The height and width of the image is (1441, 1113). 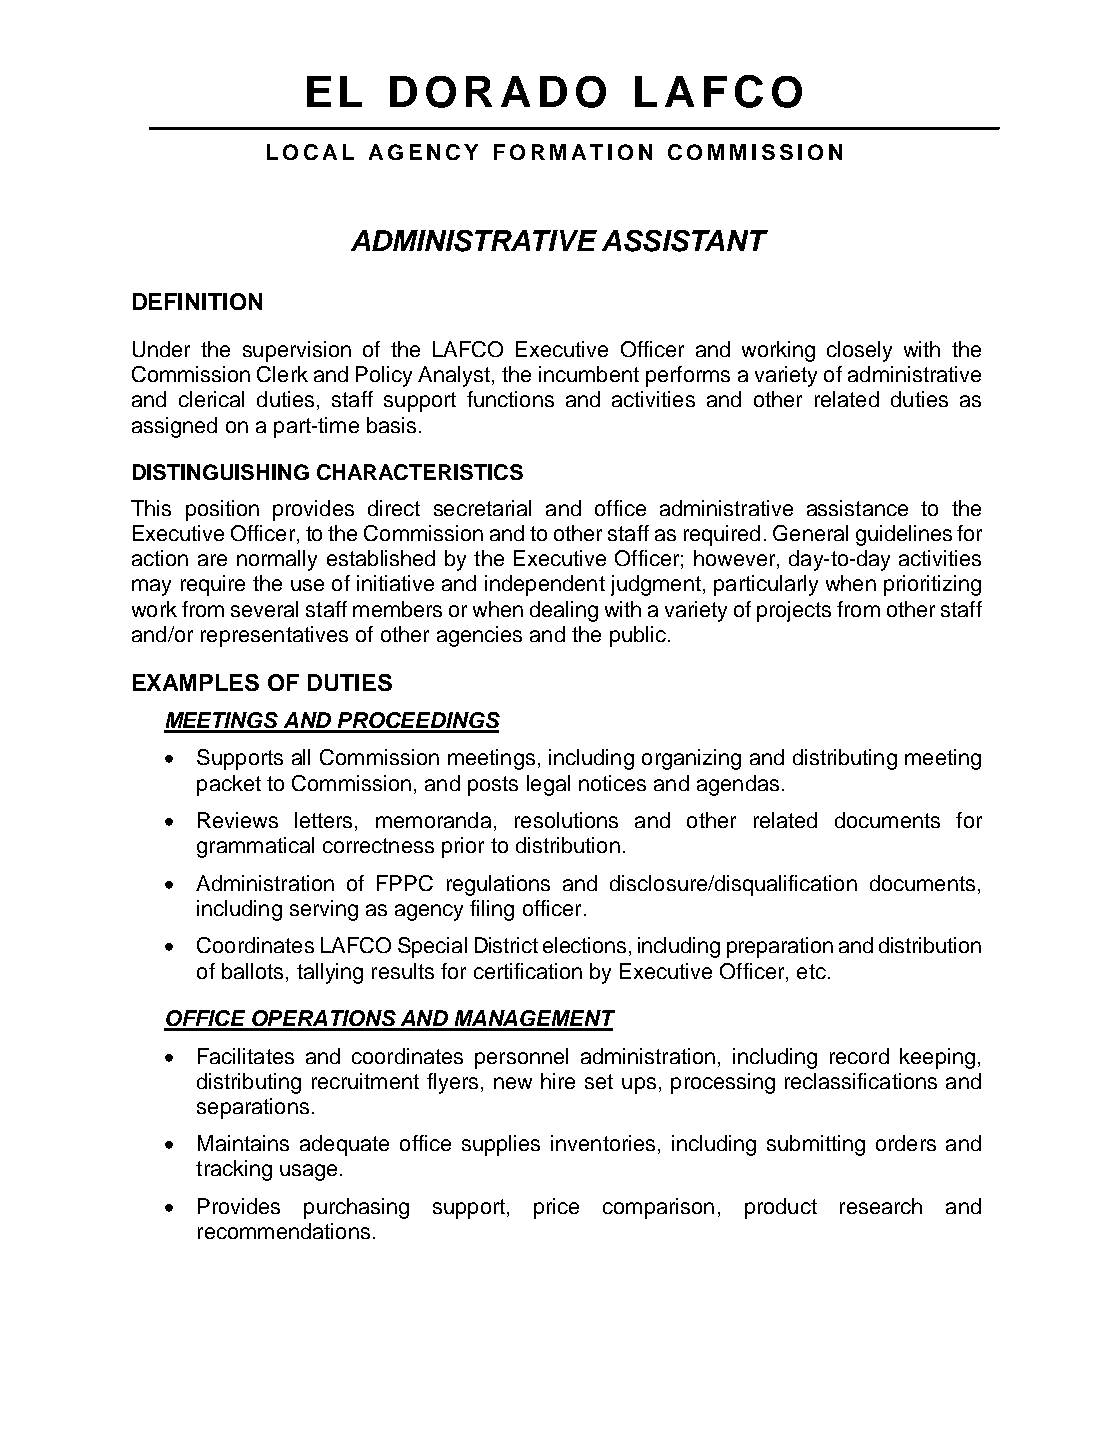 I want to click on tracking, so click(x=234, y=1170).
